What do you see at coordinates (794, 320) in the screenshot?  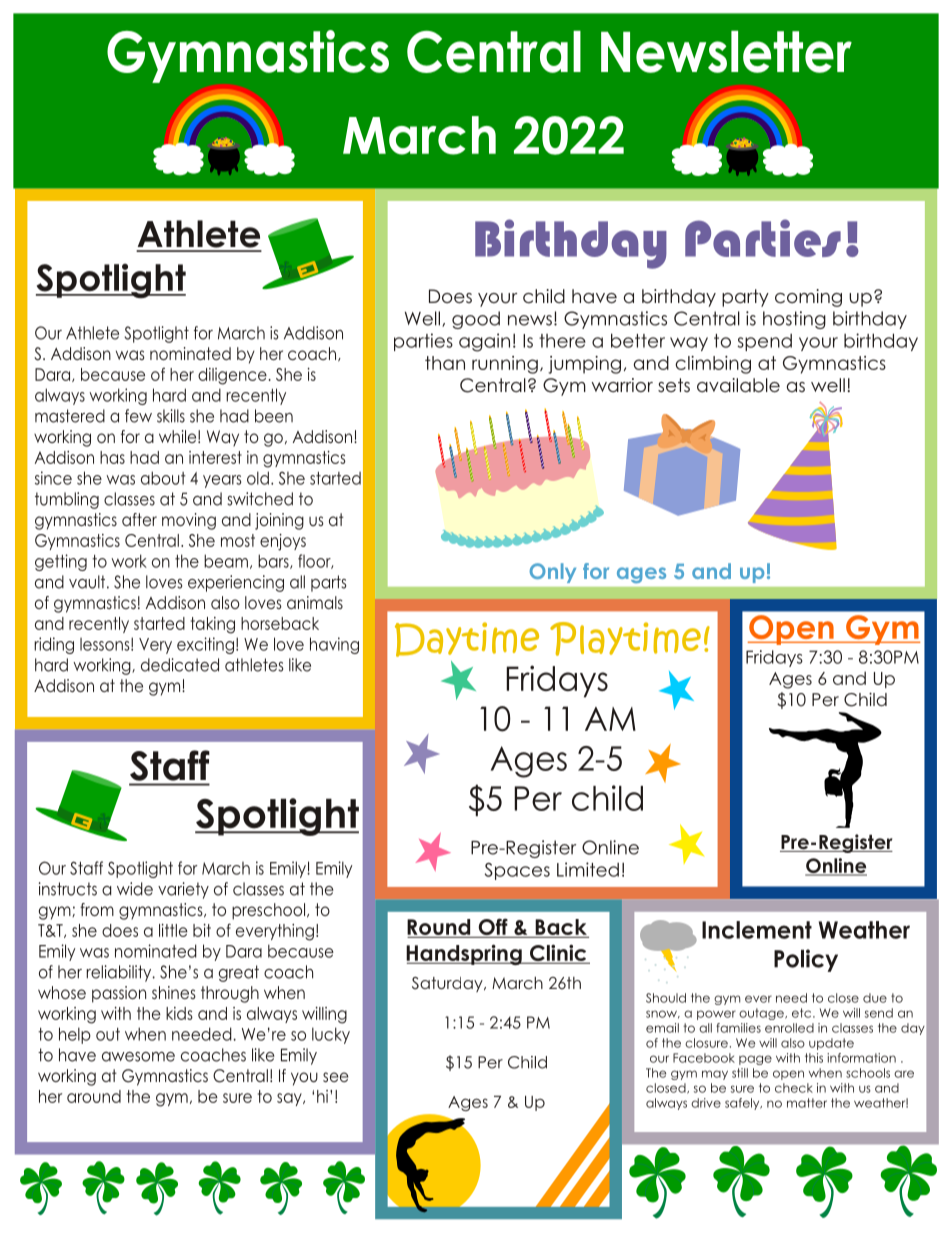 I see `hosting` at bounding box center [794, 320].
